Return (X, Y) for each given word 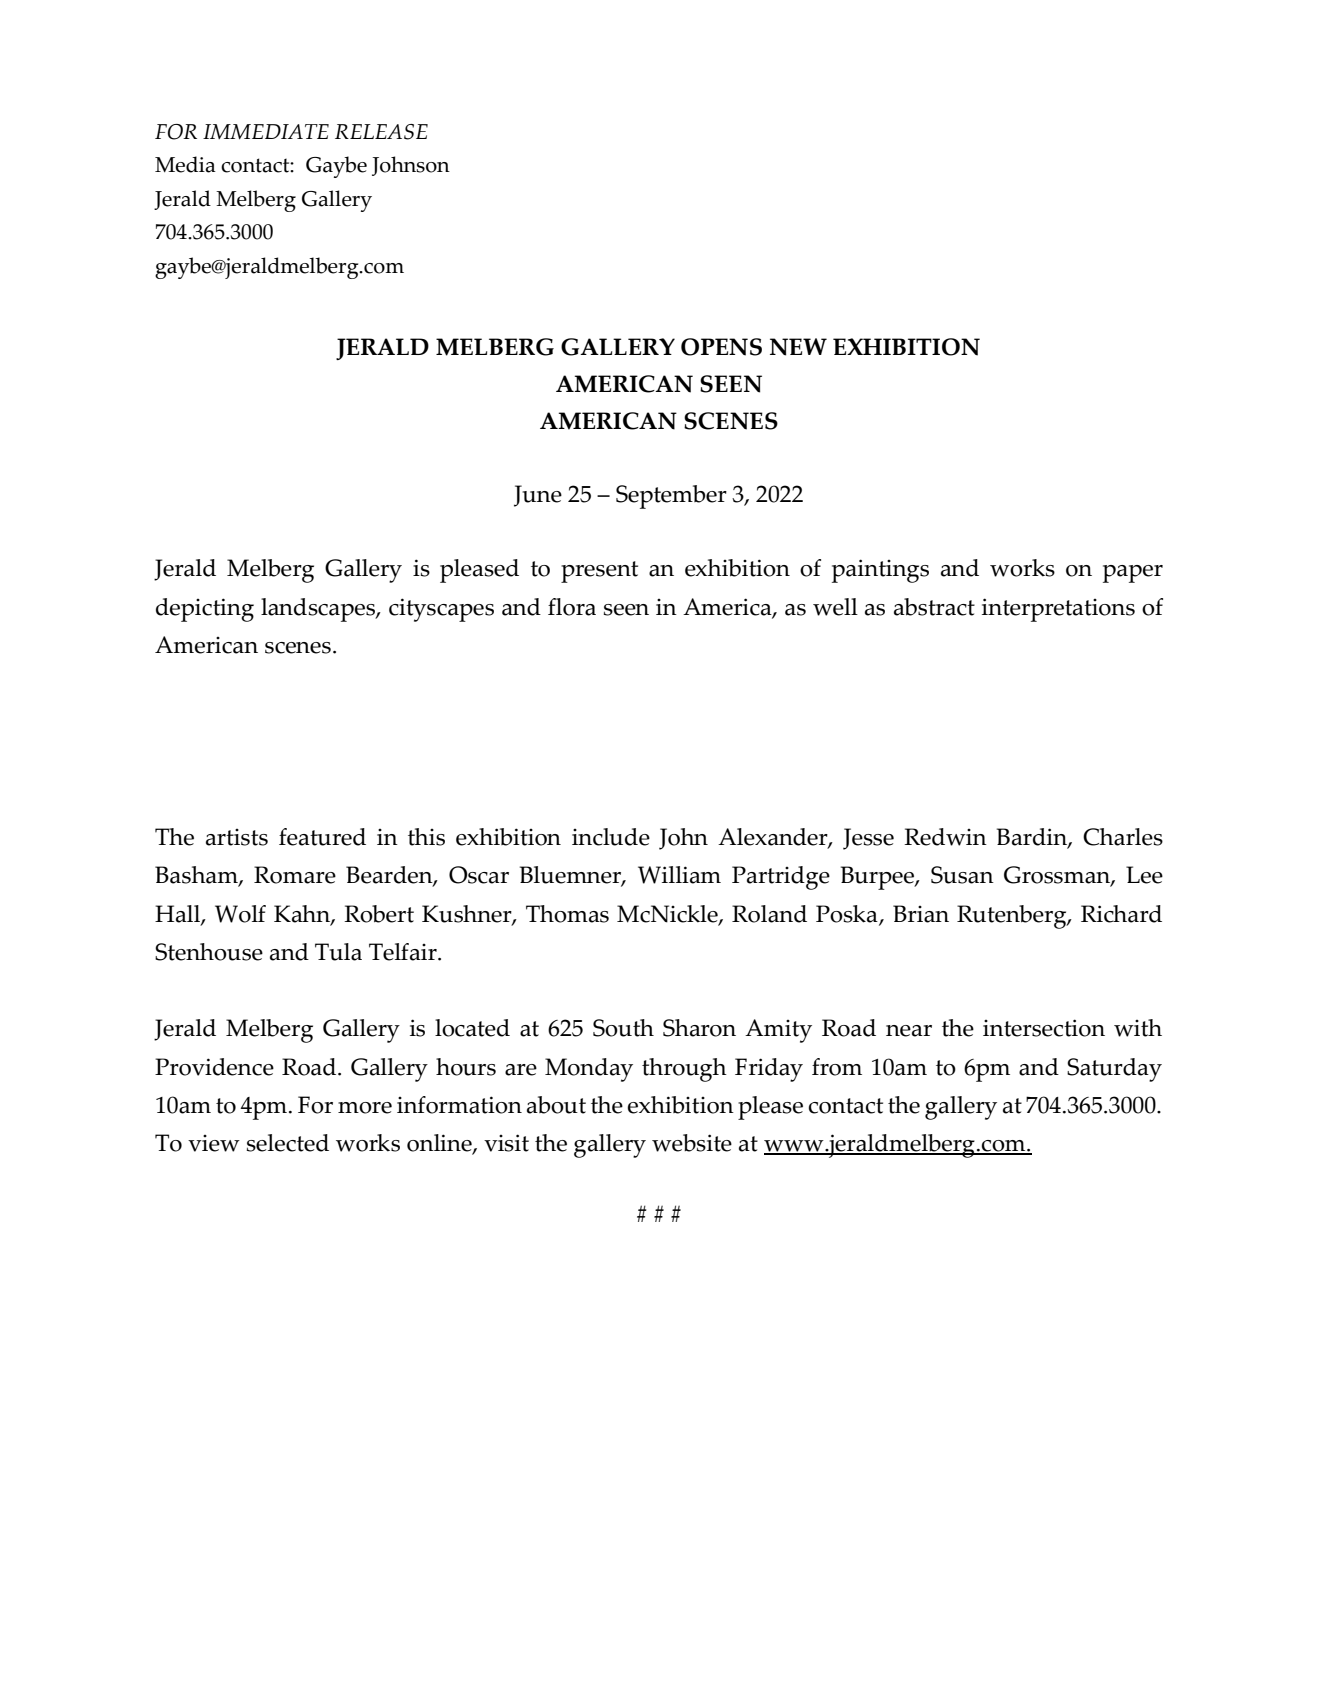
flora (572, 607)
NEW (798, 347)
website (692, 1143)
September (671, 497)
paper (1133, 574)
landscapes (319, 610)
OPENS (721, 347)
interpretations (1058, 610)
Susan (962, 875)
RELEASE (381, 132)
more (365, 1108)
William (679, 875)
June (538, 496)
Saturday (1114, 1070)
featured (322, 837)
